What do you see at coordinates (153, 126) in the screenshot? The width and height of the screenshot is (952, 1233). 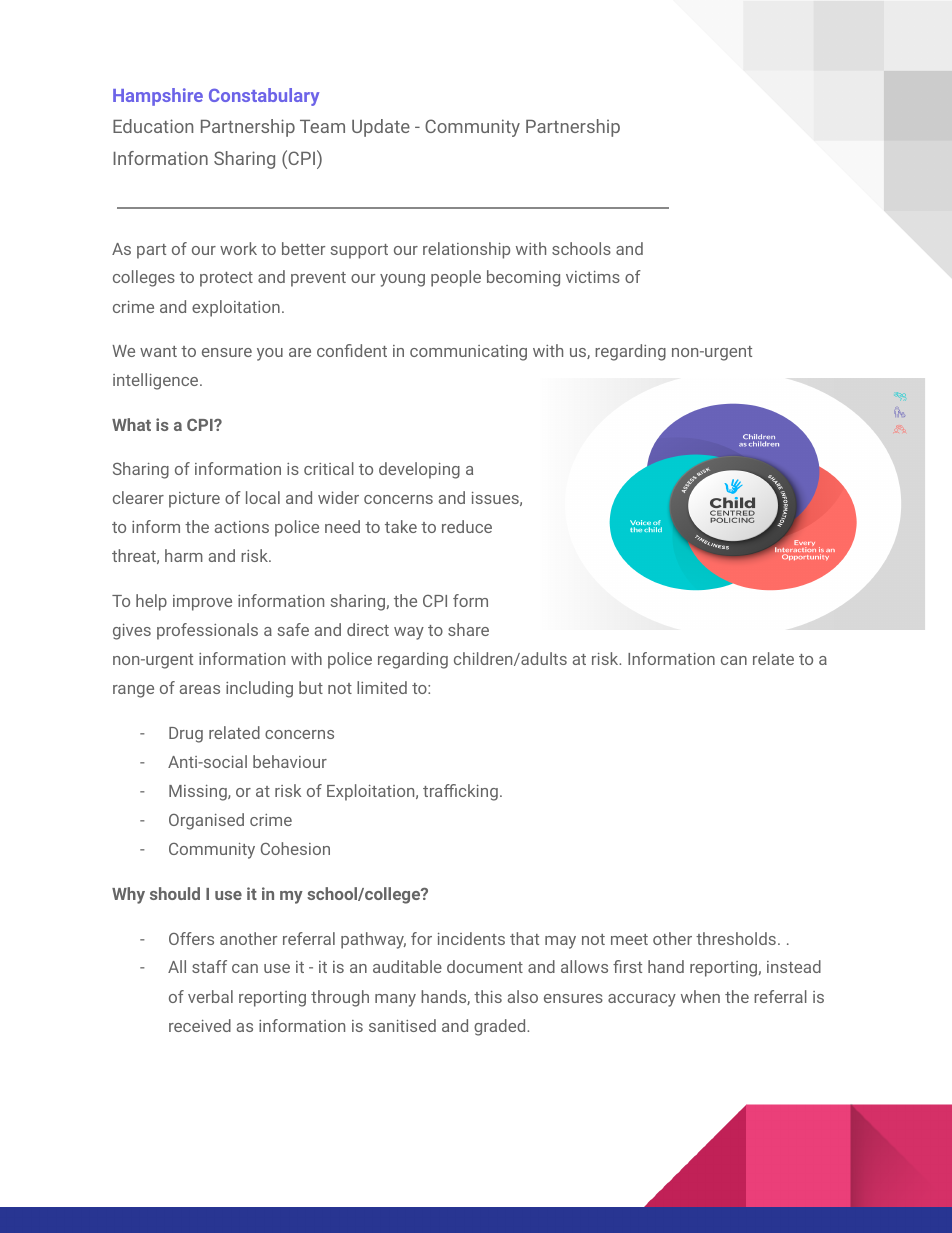 I see `Education` at bounding box center [153, 126].
